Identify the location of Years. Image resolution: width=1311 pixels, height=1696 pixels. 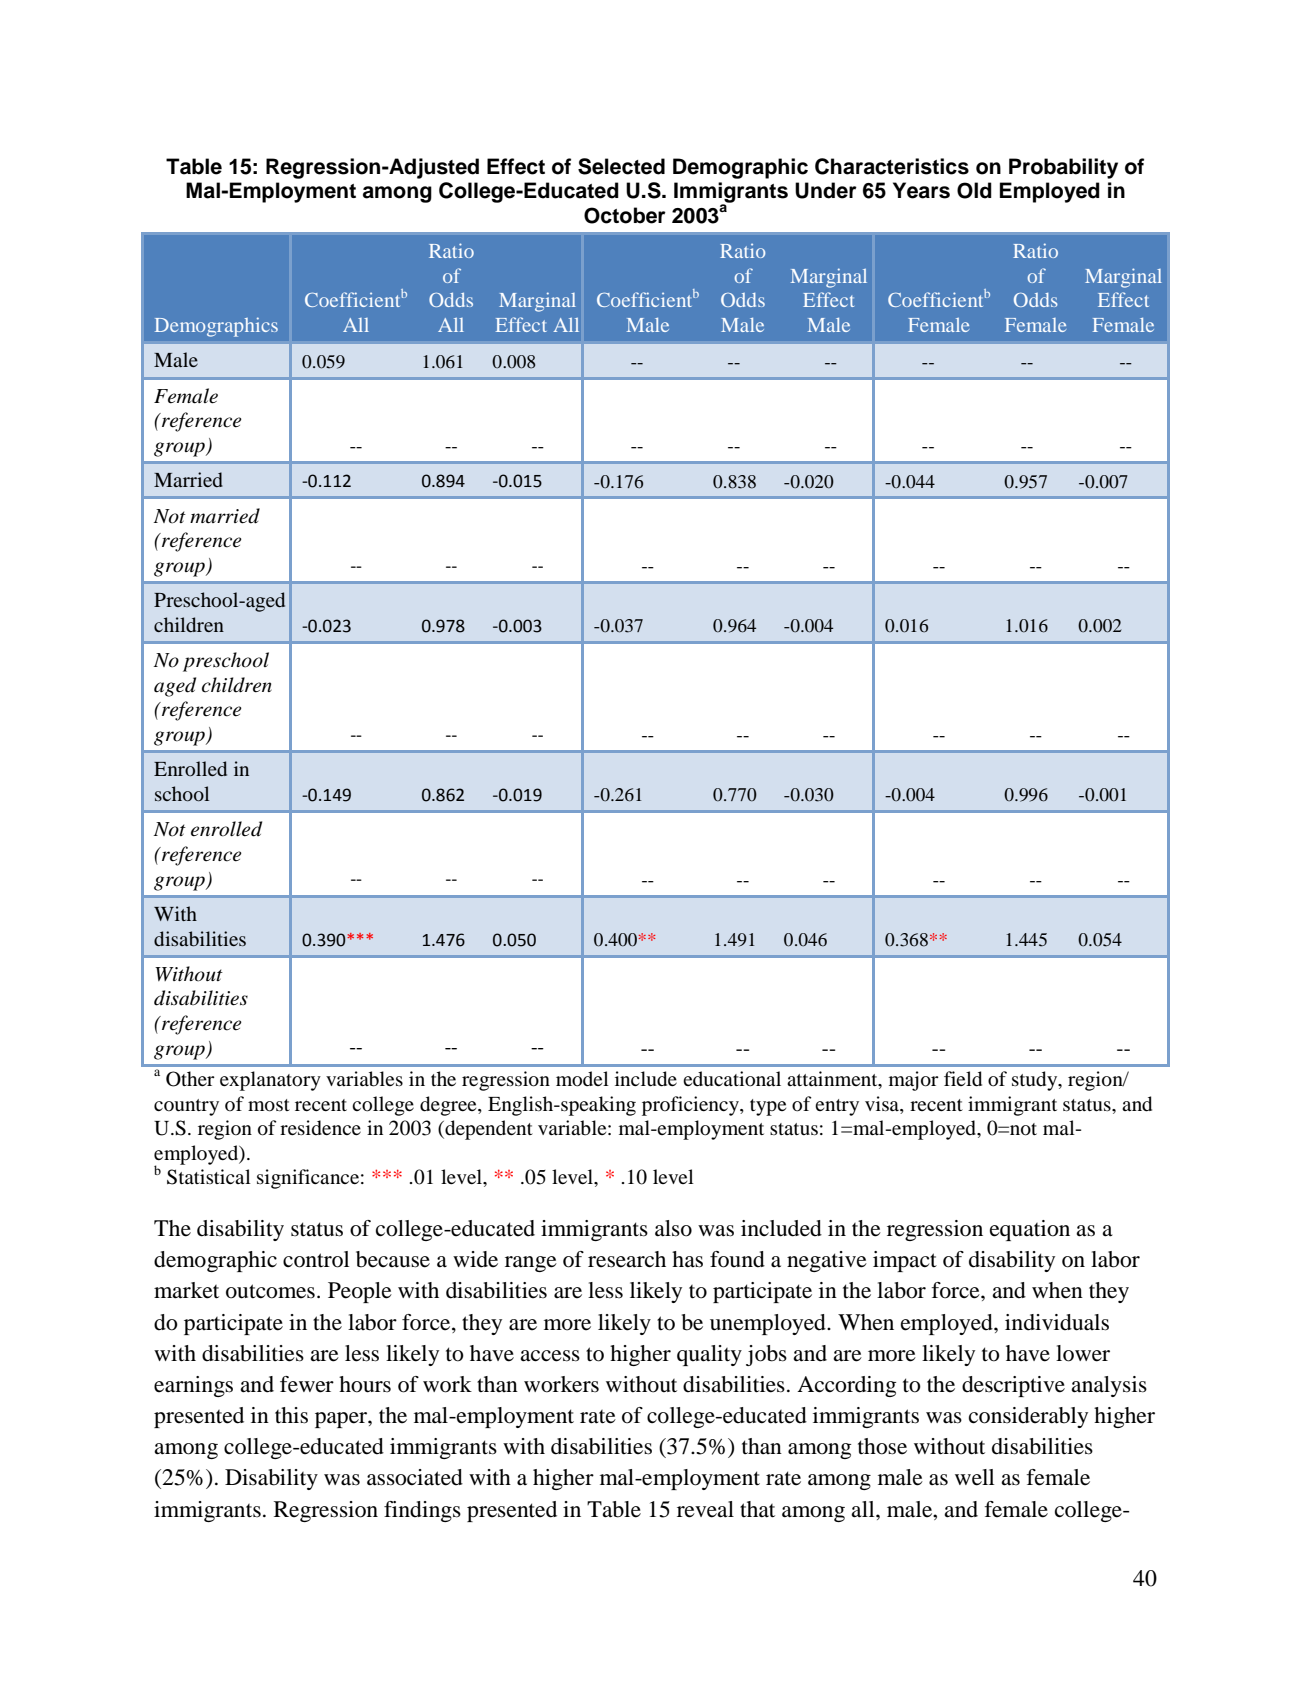
(921, 190).
